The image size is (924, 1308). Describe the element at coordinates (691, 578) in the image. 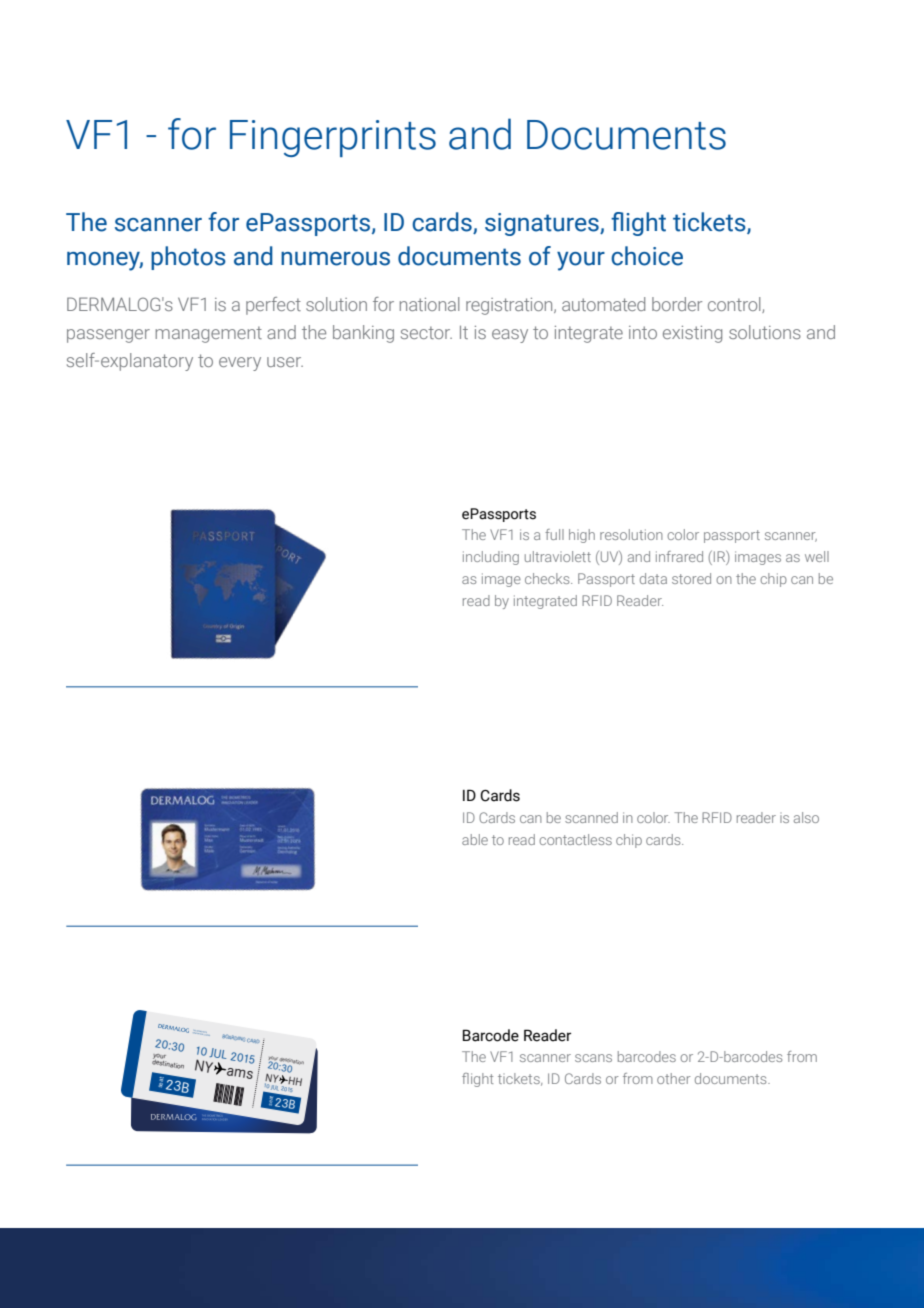

I see `stored` at that location.
